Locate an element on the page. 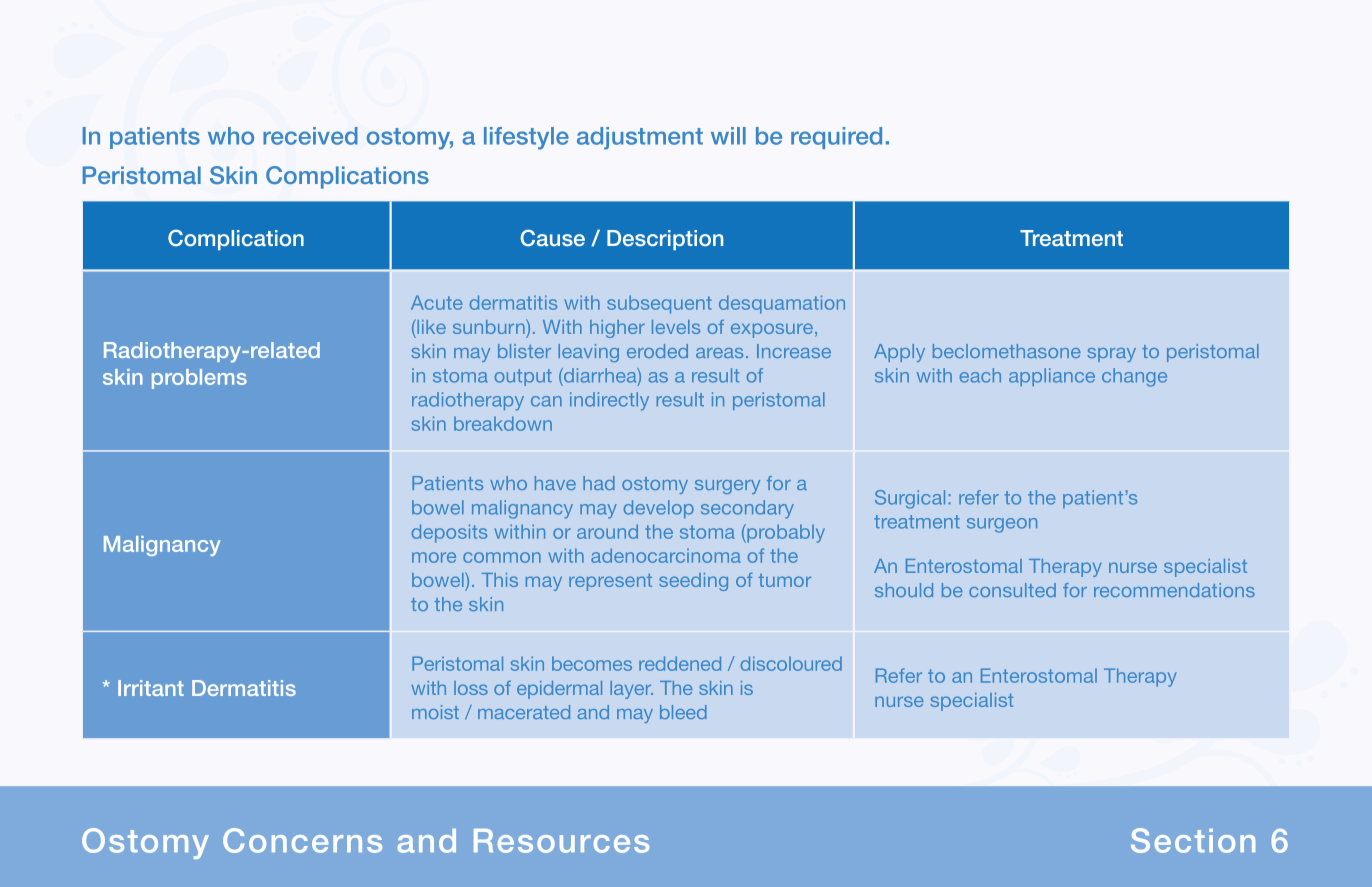  consulted is located at coordinates (1012, 590).
